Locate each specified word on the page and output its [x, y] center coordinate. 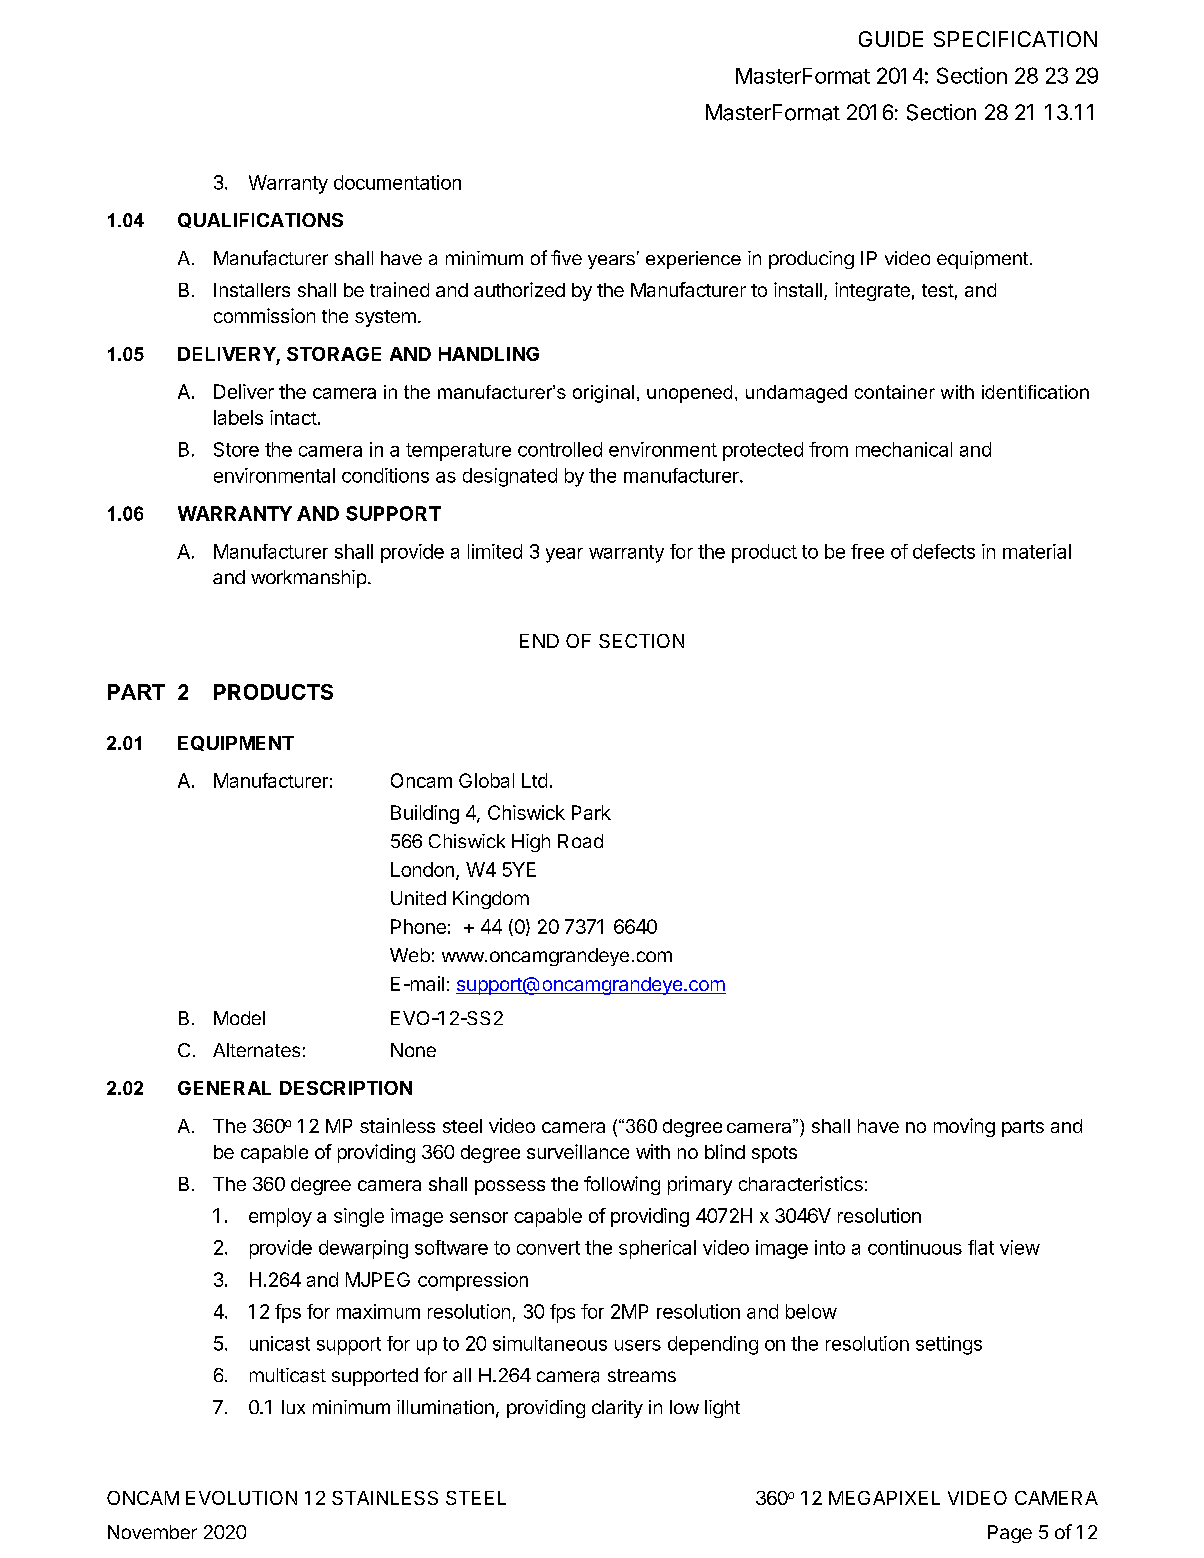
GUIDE [891, 39]
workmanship [308, 579]
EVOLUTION [241, 1498]
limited [495, 551]
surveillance [578, 1151]
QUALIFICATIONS [260, 220]
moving [964, 1127]
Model [239, 1018]
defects [944, 551]
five [566, 257]
